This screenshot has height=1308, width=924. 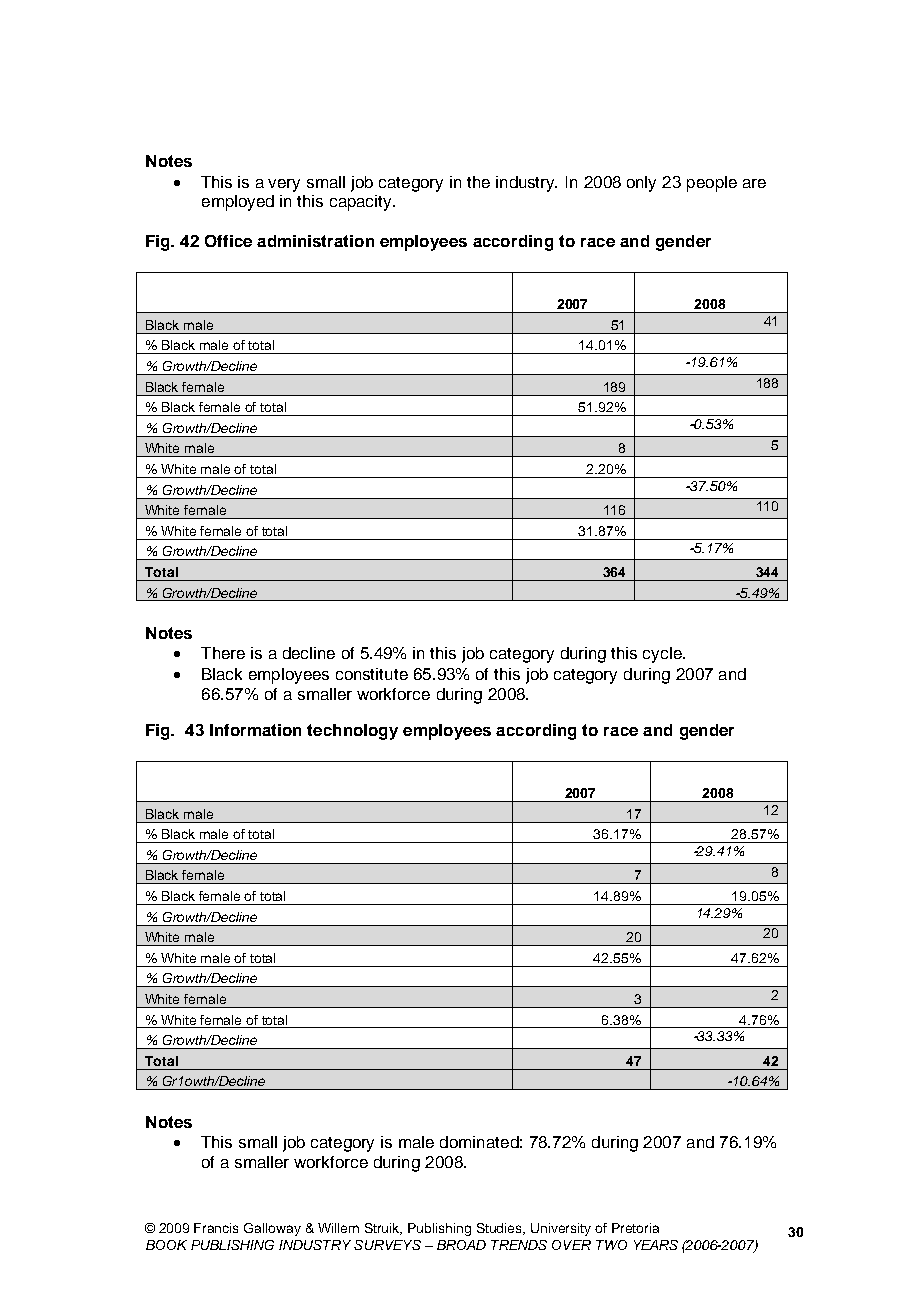 What do you see at coordinates (238, 203) in the screenshot?
I see `employed` at bounding box center [238, 203].
